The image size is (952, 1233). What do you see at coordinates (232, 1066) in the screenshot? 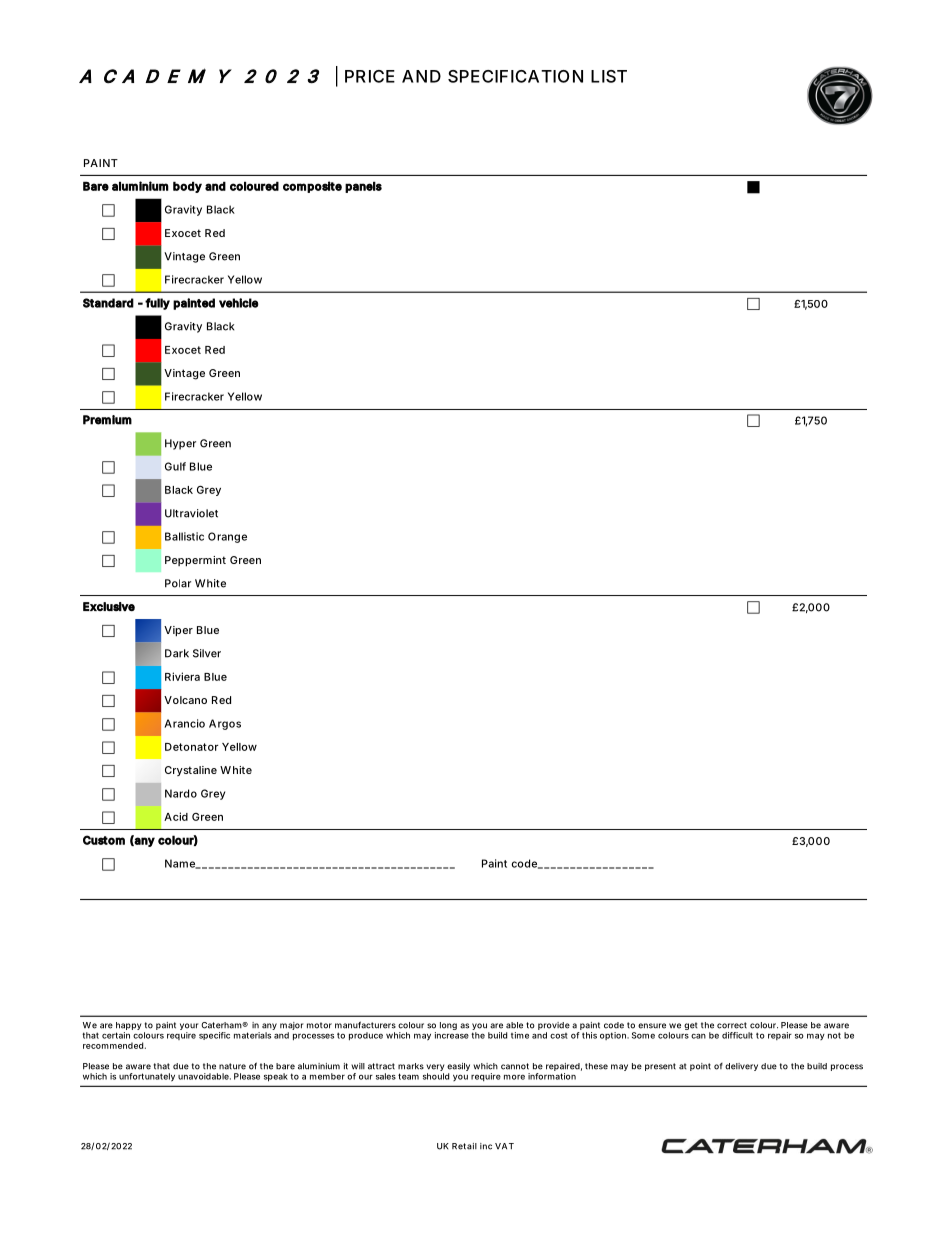
I see `nature` at bounding box center [232, 1066].
